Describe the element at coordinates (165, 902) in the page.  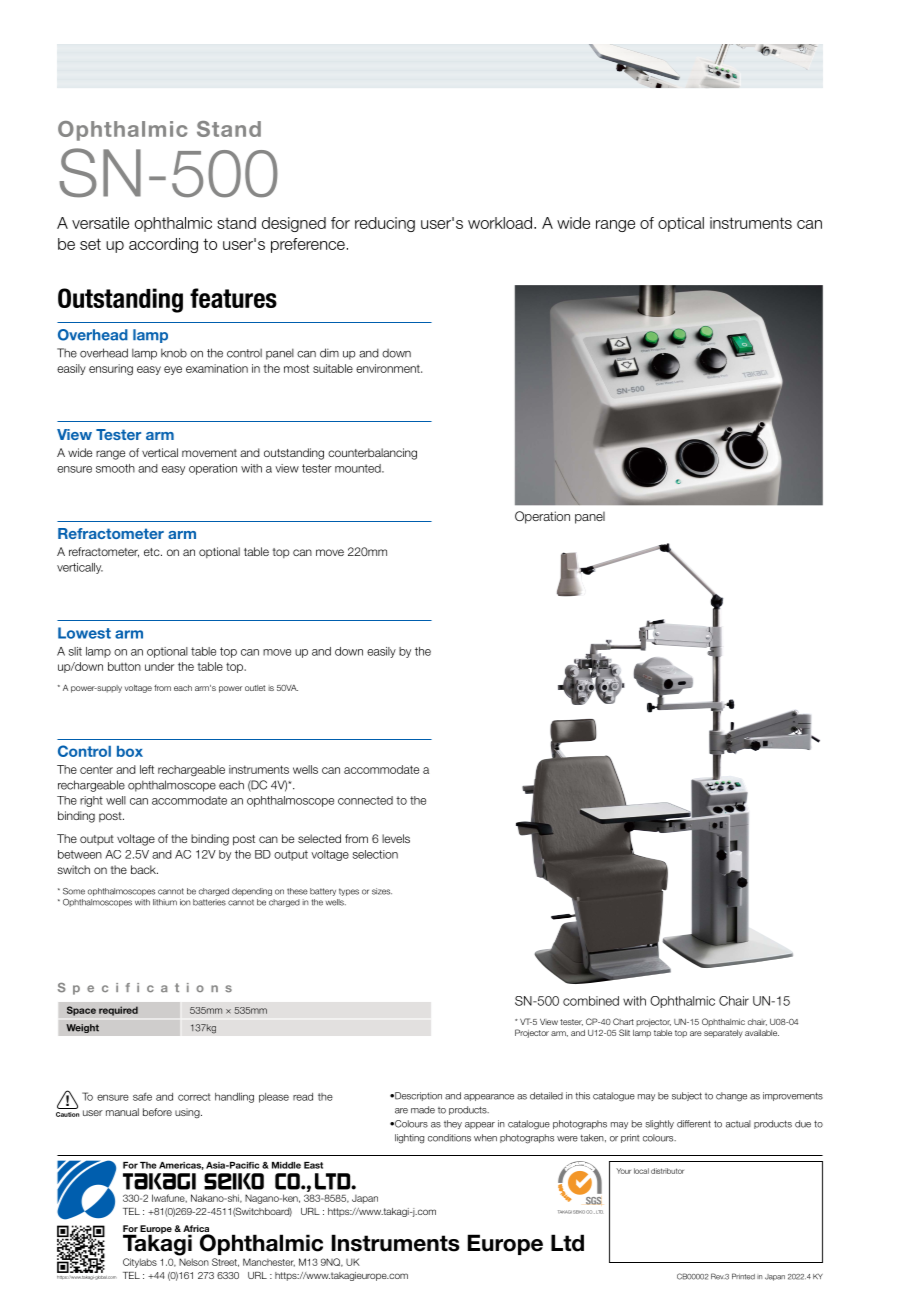
I see `lithium` at that location.
